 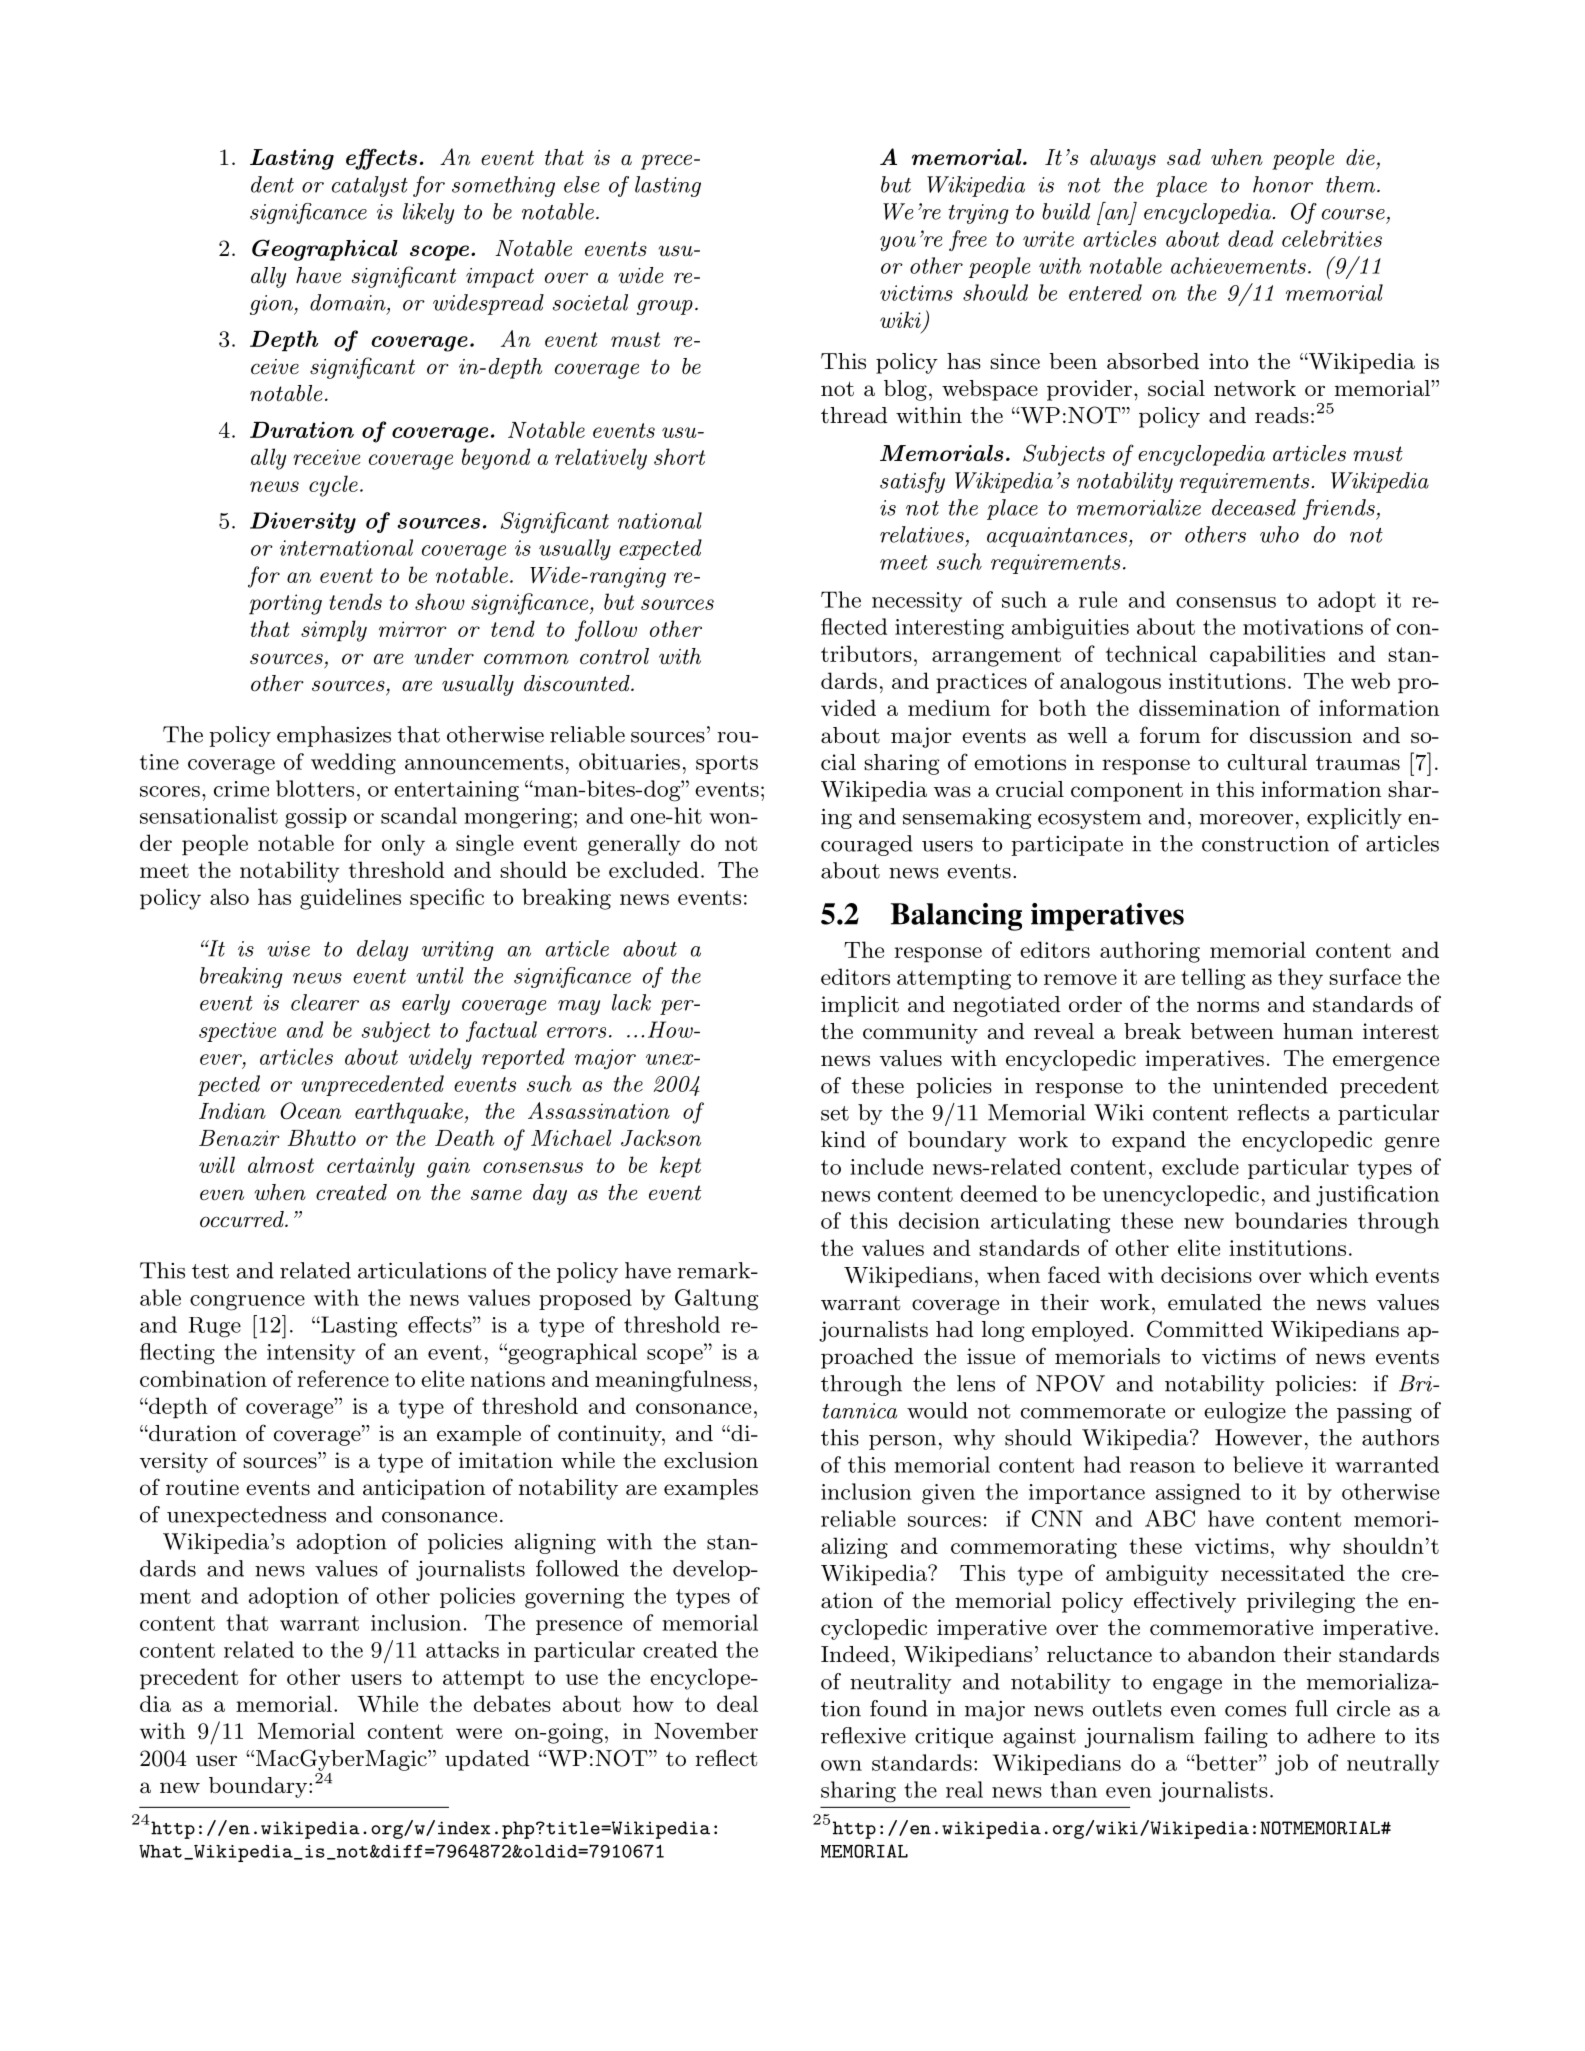 I want to click on clearer, so click(x=325, y=1002).
